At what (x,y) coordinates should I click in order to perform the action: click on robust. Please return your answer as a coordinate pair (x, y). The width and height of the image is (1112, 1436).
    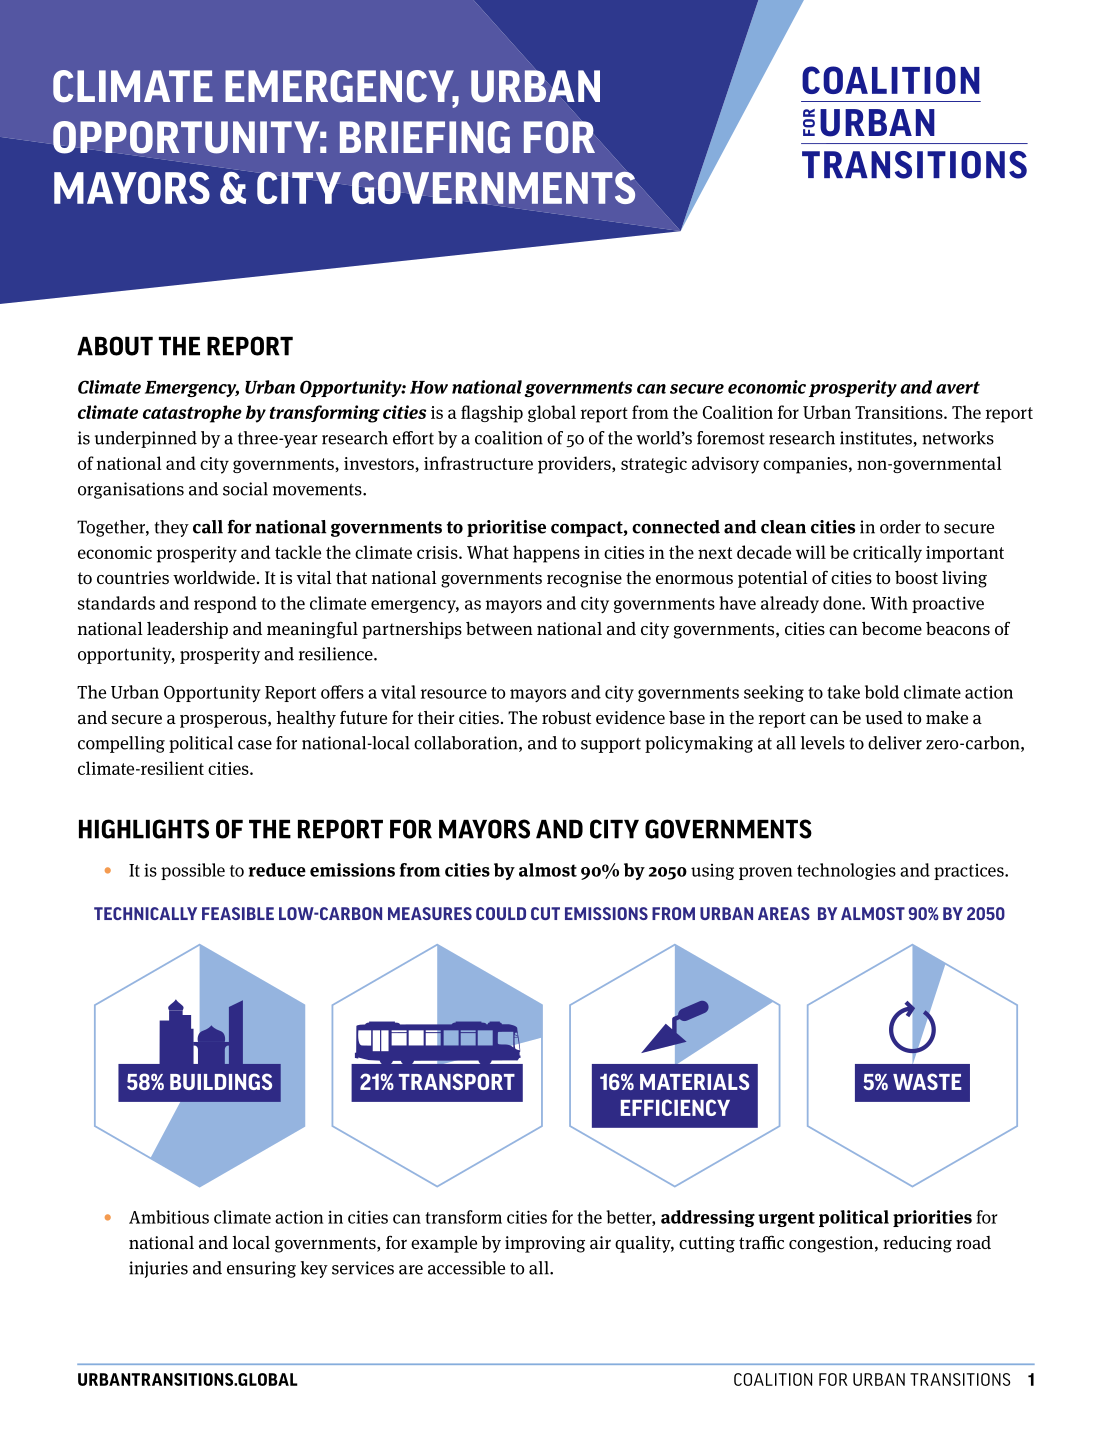
    Looking at the image, I should click on (566, 718).
